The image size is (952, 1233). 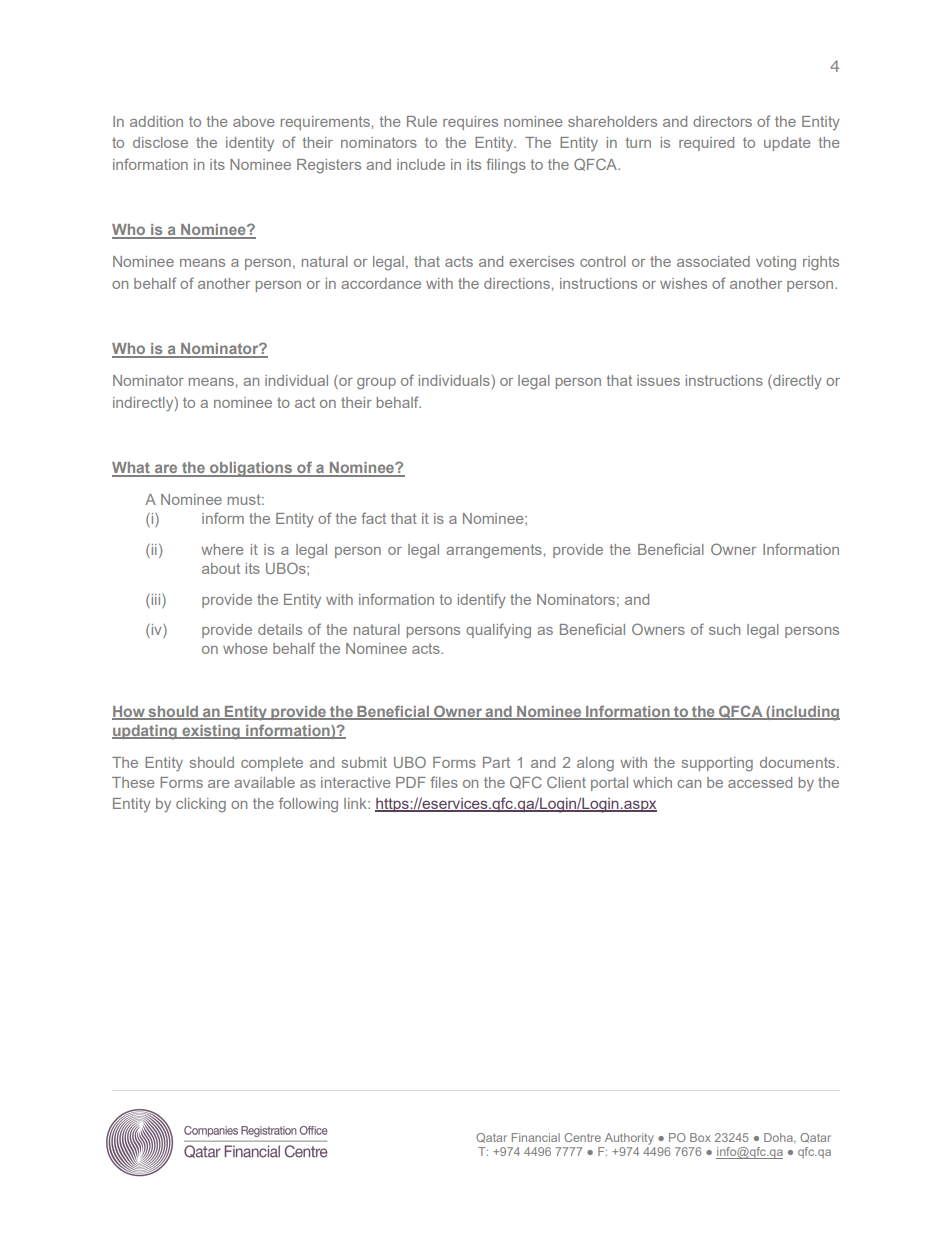 What do you see at coordinates (506, 166) in the screenshot?
I see `filings` at bounding box center [506, 166].
